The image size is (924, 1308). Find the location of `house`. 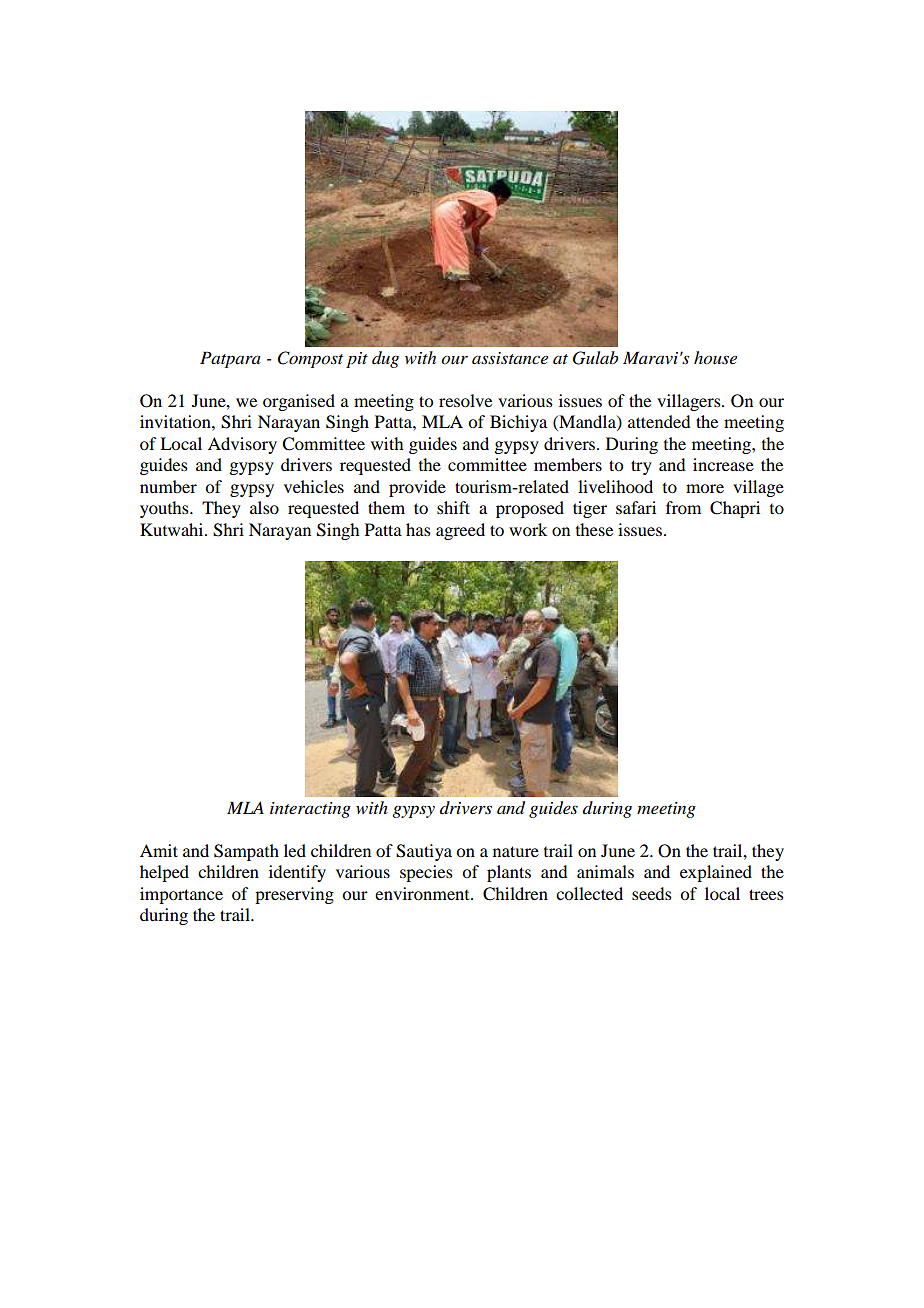

house is located at coordinates (715, 358).
